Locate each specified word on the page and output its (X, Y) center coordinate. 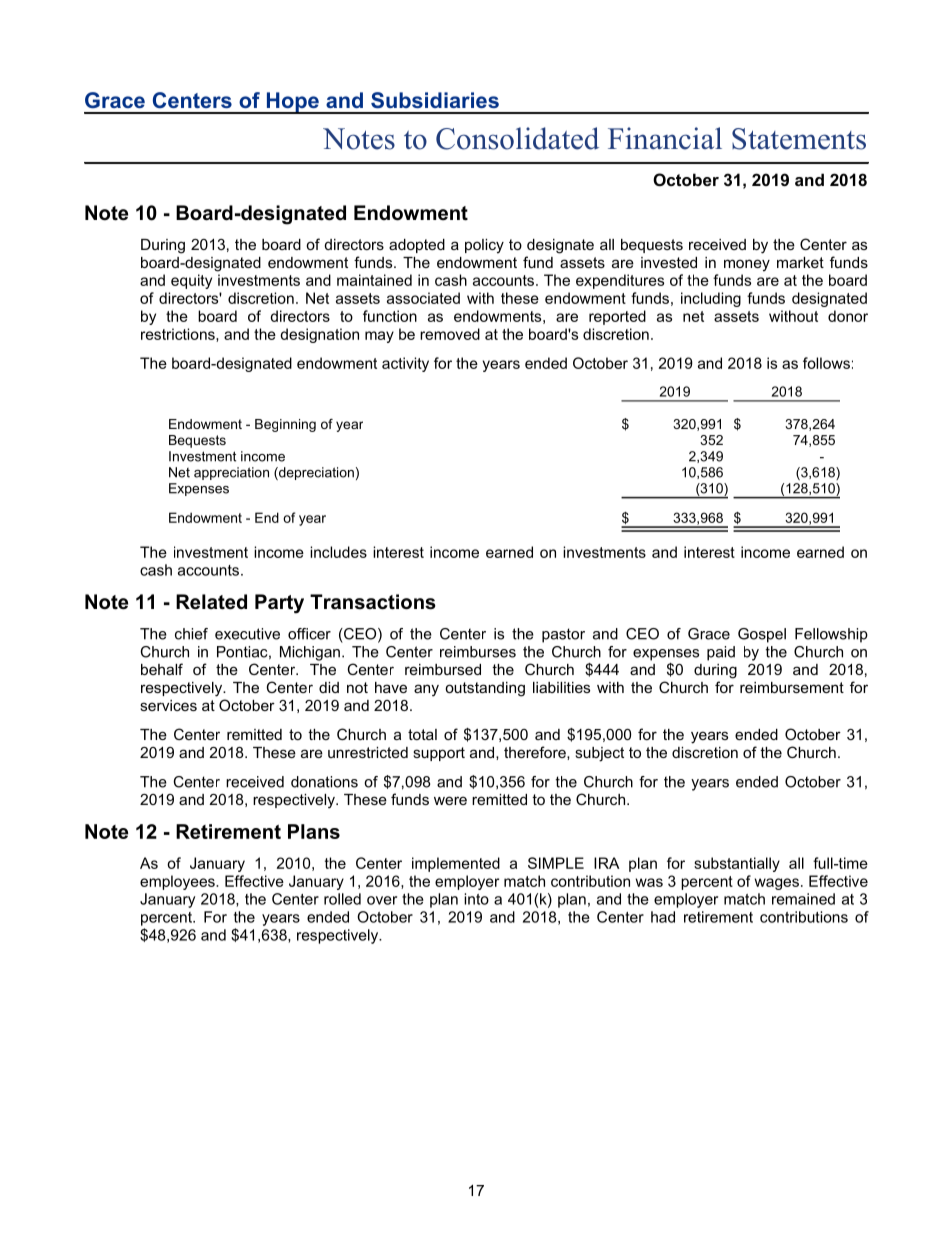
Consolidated (517, 138)
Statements (799, 139)
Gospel (762, 635)
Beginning (285, 425)
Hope (292, 103)
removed (450, 334)
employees (178, 882)
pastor (563, 635)
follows (826, 363)
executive (247, 634)
